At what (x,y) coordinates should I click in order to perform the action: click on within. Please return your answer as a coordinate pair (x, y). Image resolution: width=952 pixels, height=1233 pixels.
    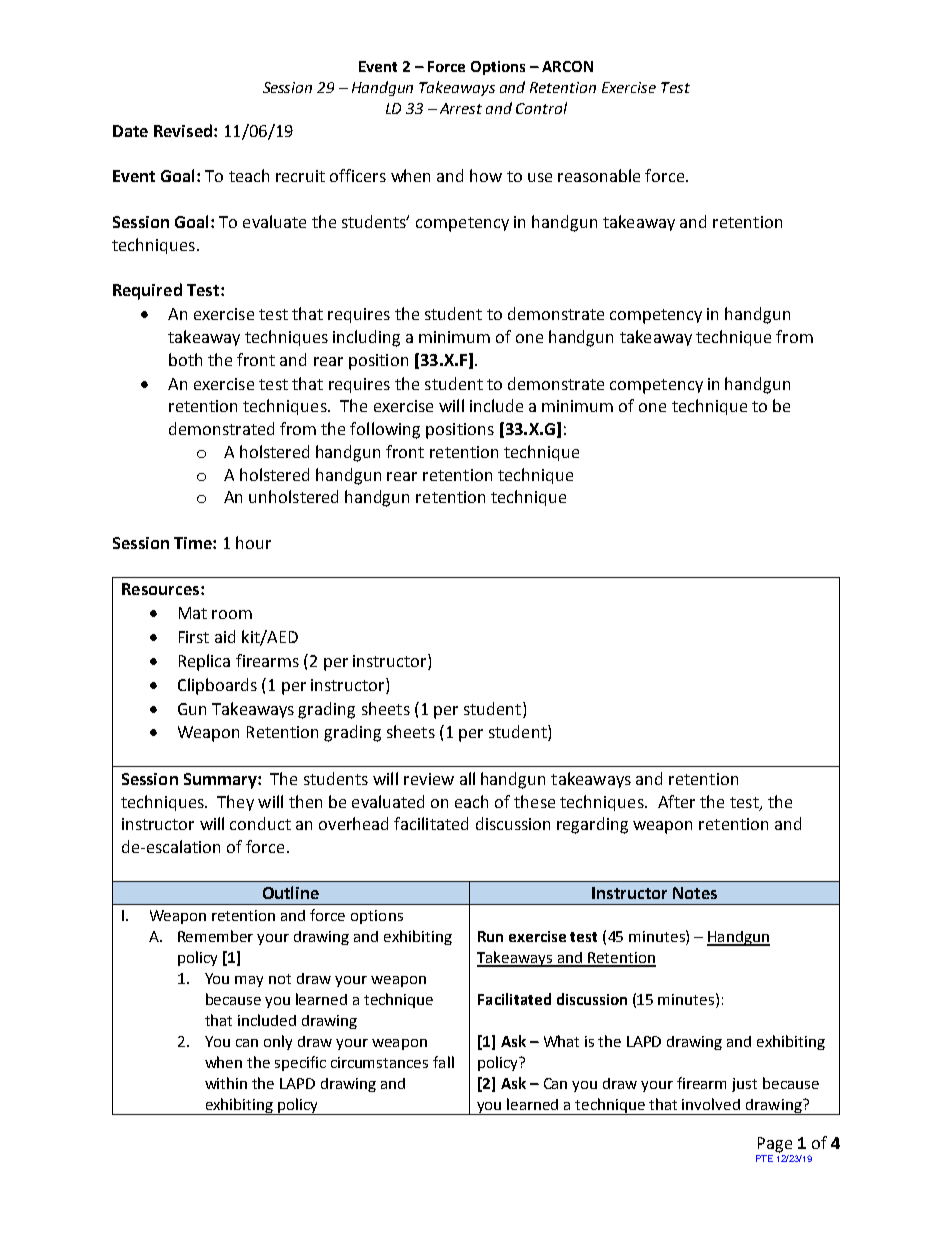
    Looking at the image, I should click on (226, 1083).
